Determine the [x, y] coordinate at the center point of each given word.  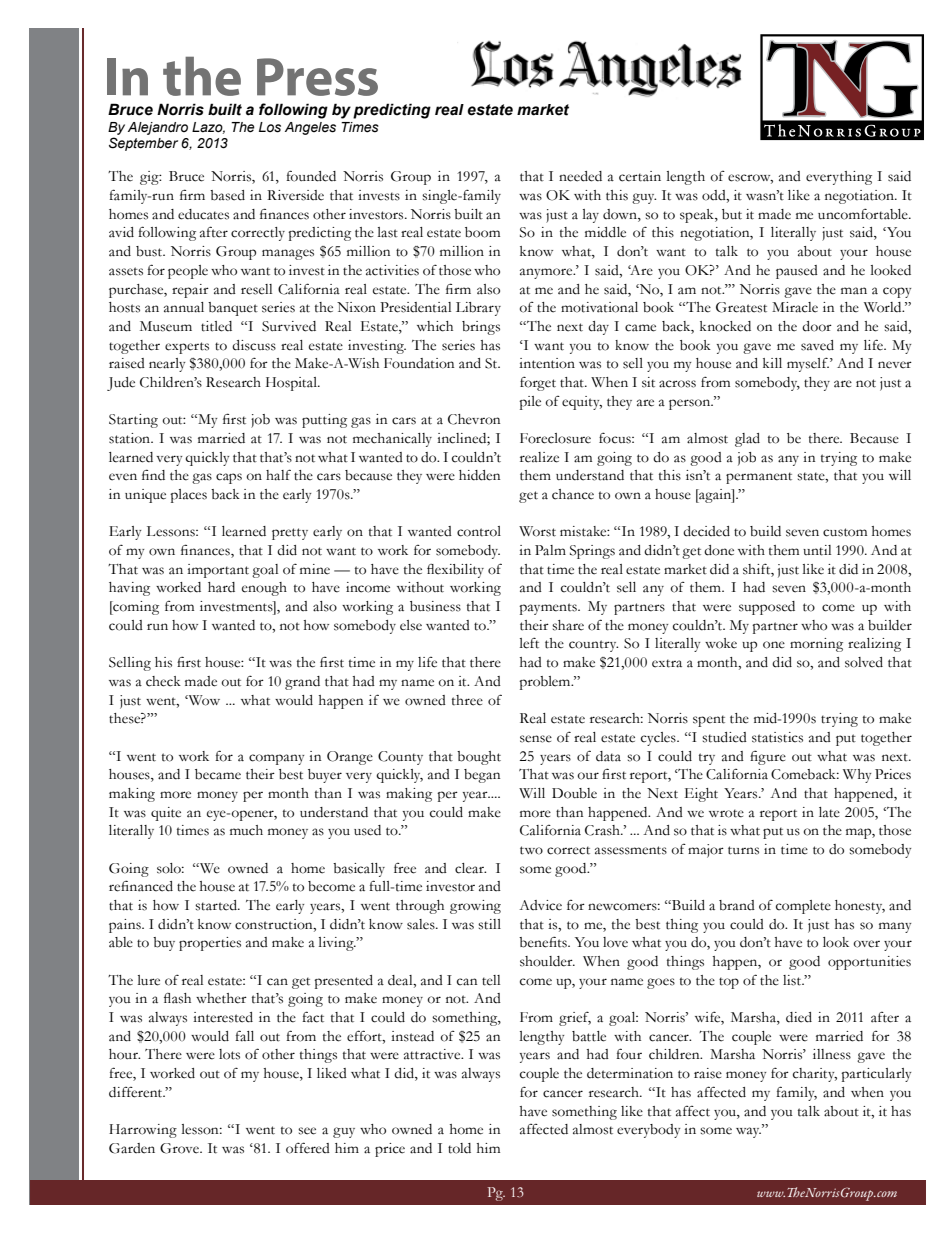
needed [580, 176]
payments [549, 609]
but [732, 214]
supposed [767, 608]
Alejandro [158, 128]
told [459, 1148]
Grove [180, 1148]
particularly [876, 1075]
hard [221, 587]
